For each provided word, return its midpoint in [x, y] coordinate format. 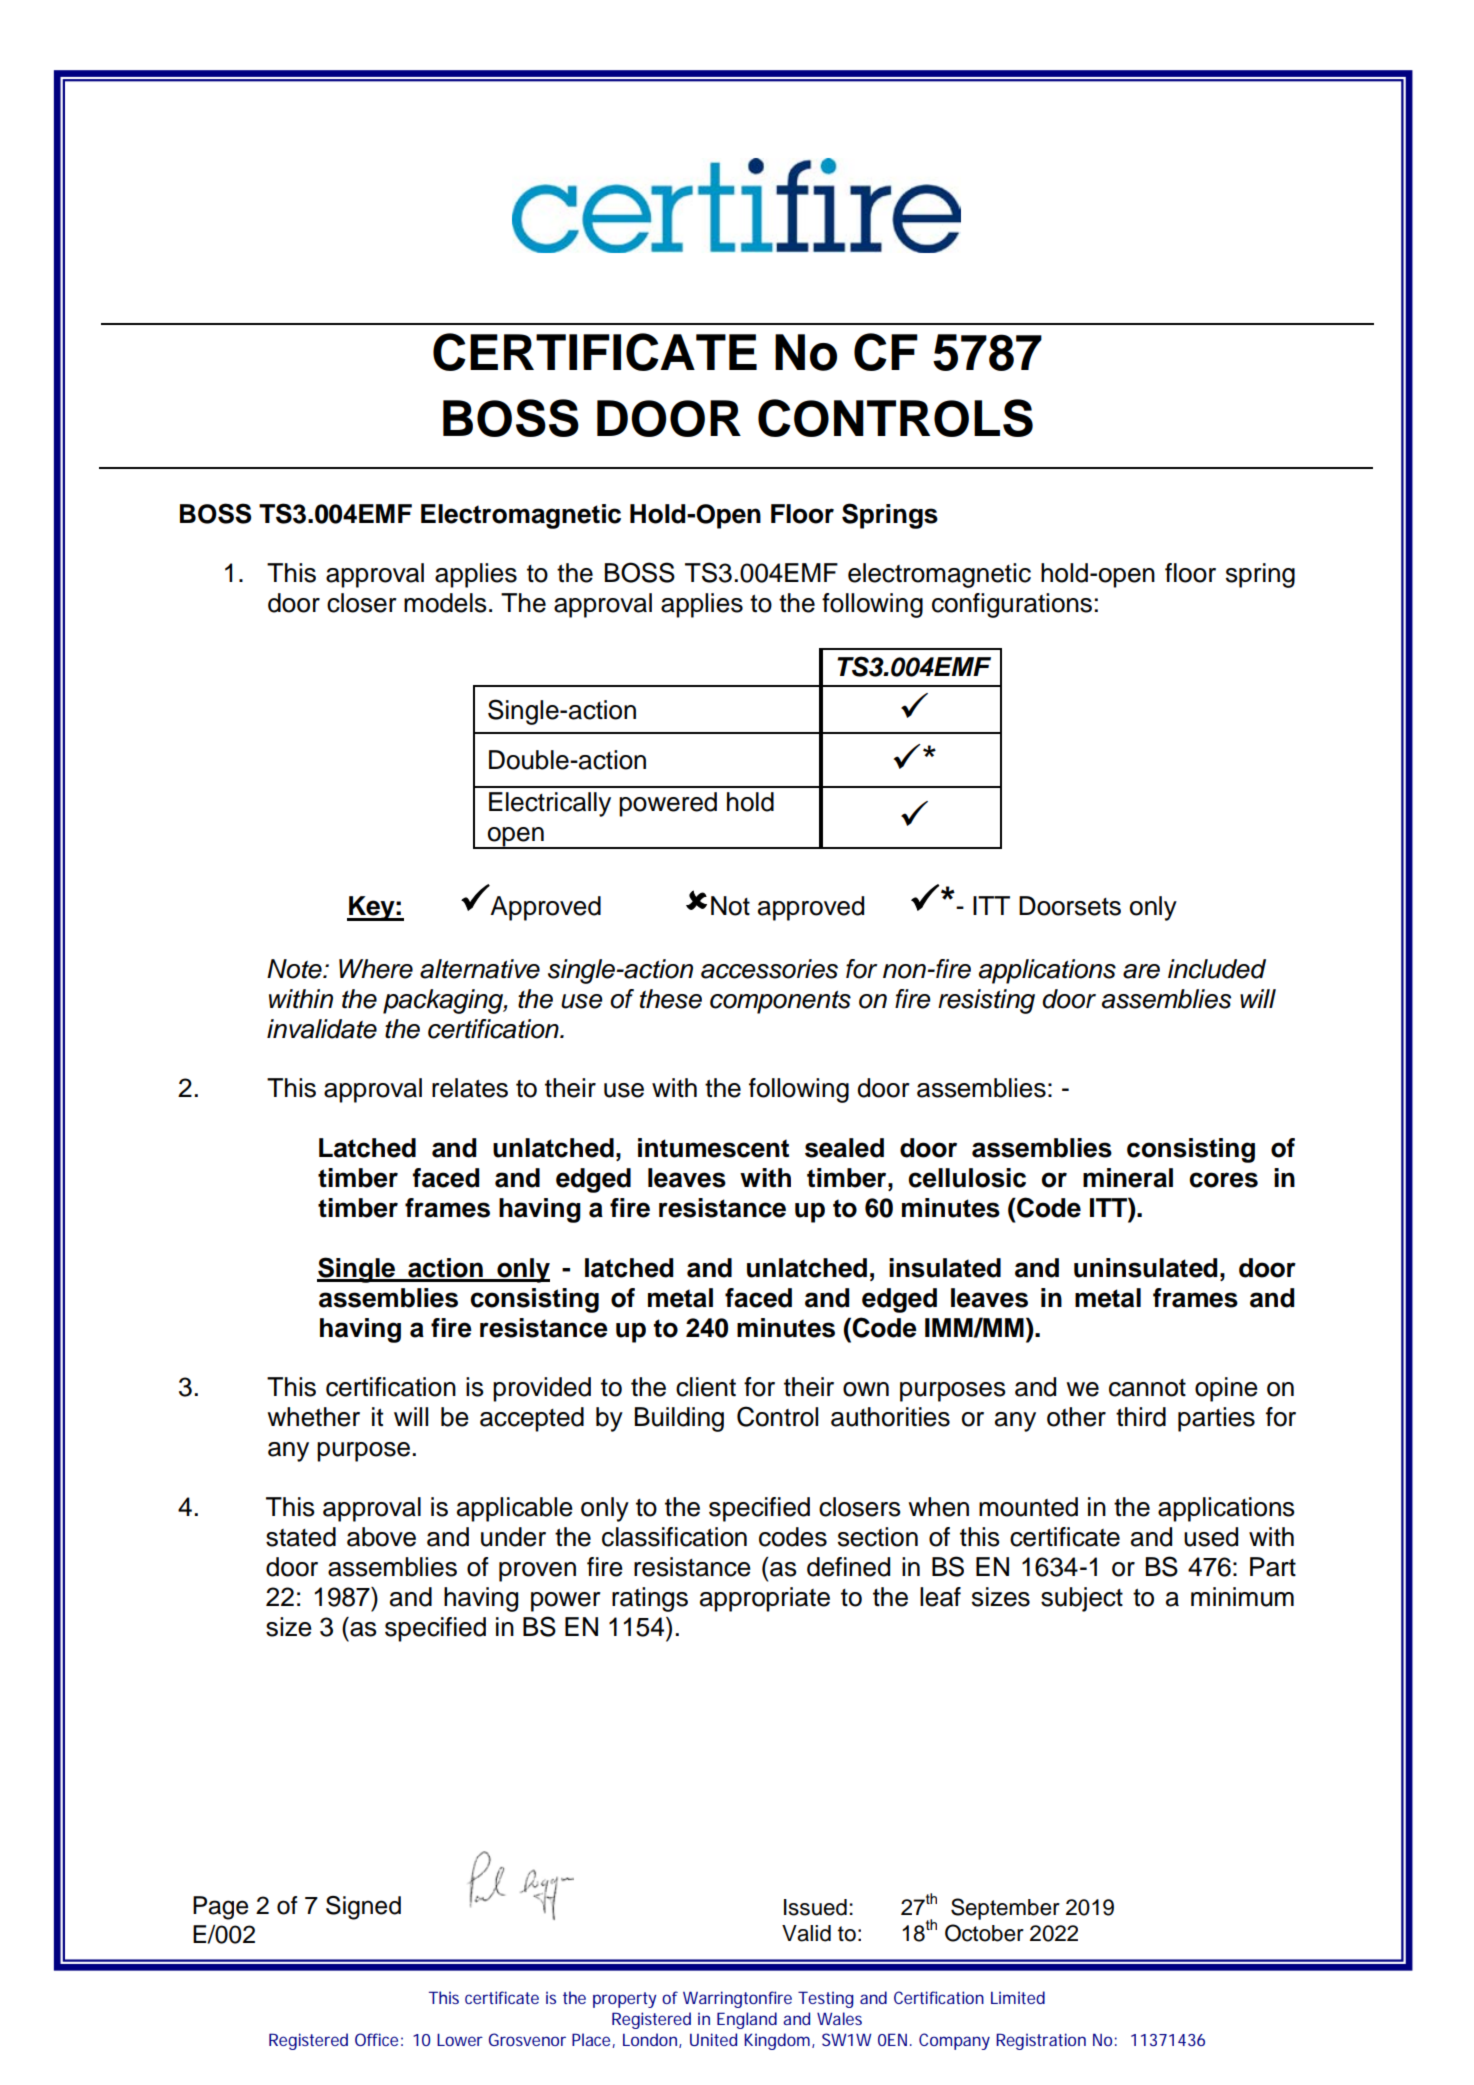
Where [376, 969]
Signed [363, 1908]
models [445, 603]
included [1217, 969]
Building [679, 1419]
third [1141, 1417]
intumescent [713, 1148]
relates [470, 1088]
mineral [1128, 1178]
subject [1082, 1599]
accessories [769, 969]
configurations [1012, 605]
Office [376, 2039]
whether [313, 1417]
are [1141, 971]
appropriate [765, 1599]
